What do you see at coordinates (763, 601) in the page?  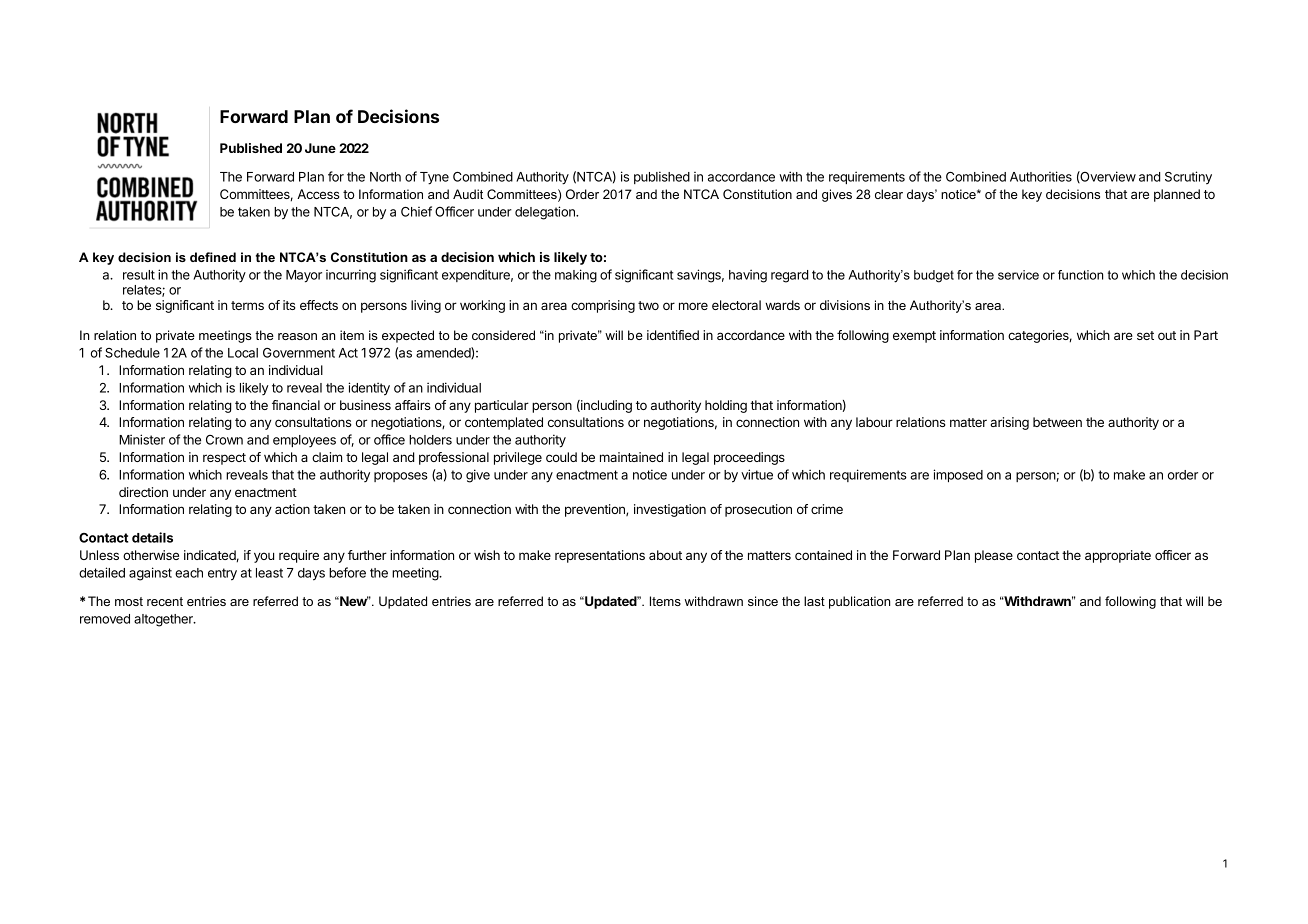 I see `since` at bounding box center [763, 601].
